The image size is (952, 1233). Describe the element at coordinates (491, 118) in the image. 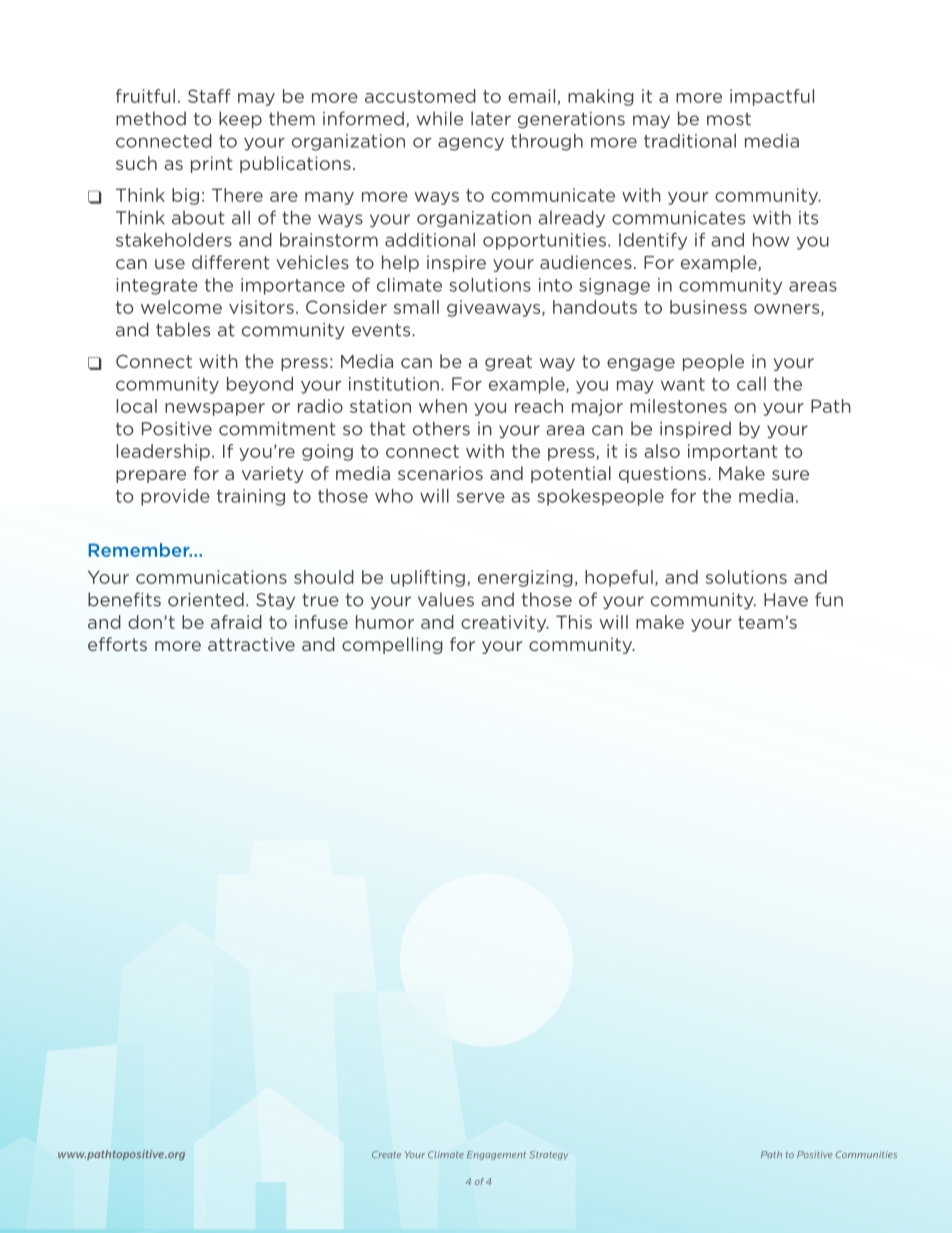

I see `later` at that location.
